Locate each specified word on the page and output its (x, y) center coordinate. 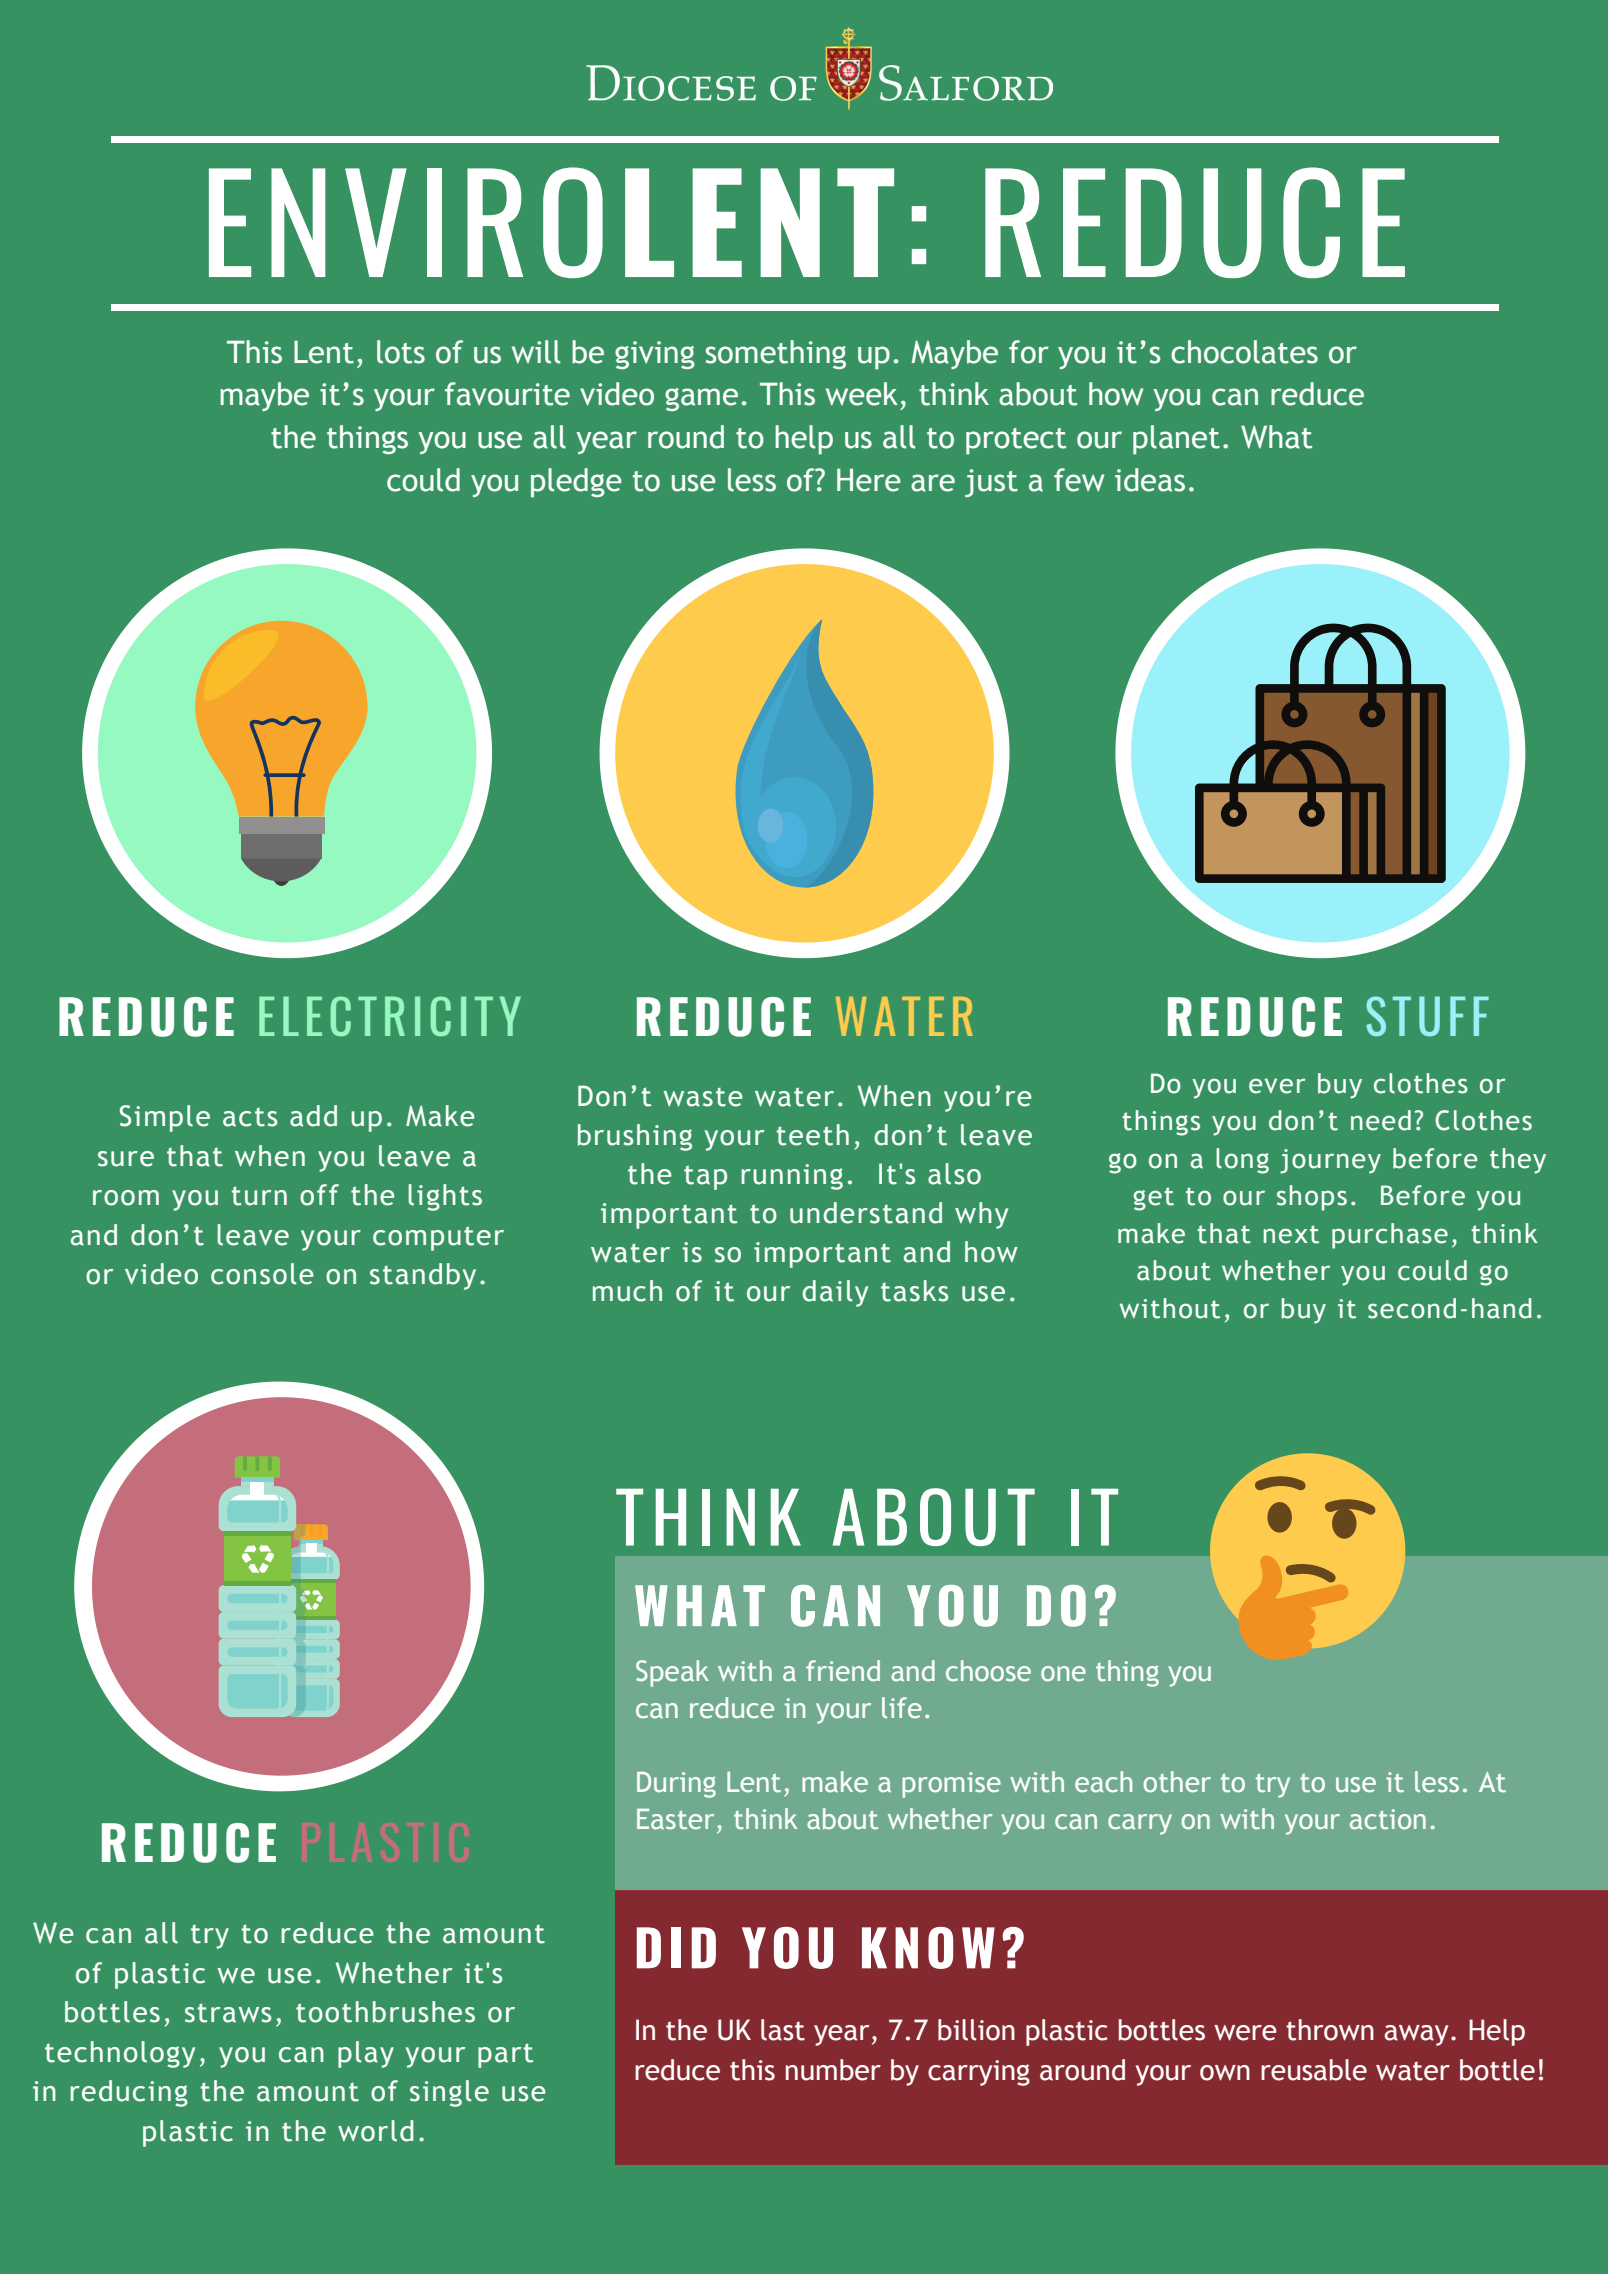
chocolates (1244, 352)
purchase (1390, 1236)
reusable (1314, 2070)
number (833, 2070)
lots (401, 352)
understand (866, 1213)
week (862, 394)
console (262, 1274)
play (366, 2054)
